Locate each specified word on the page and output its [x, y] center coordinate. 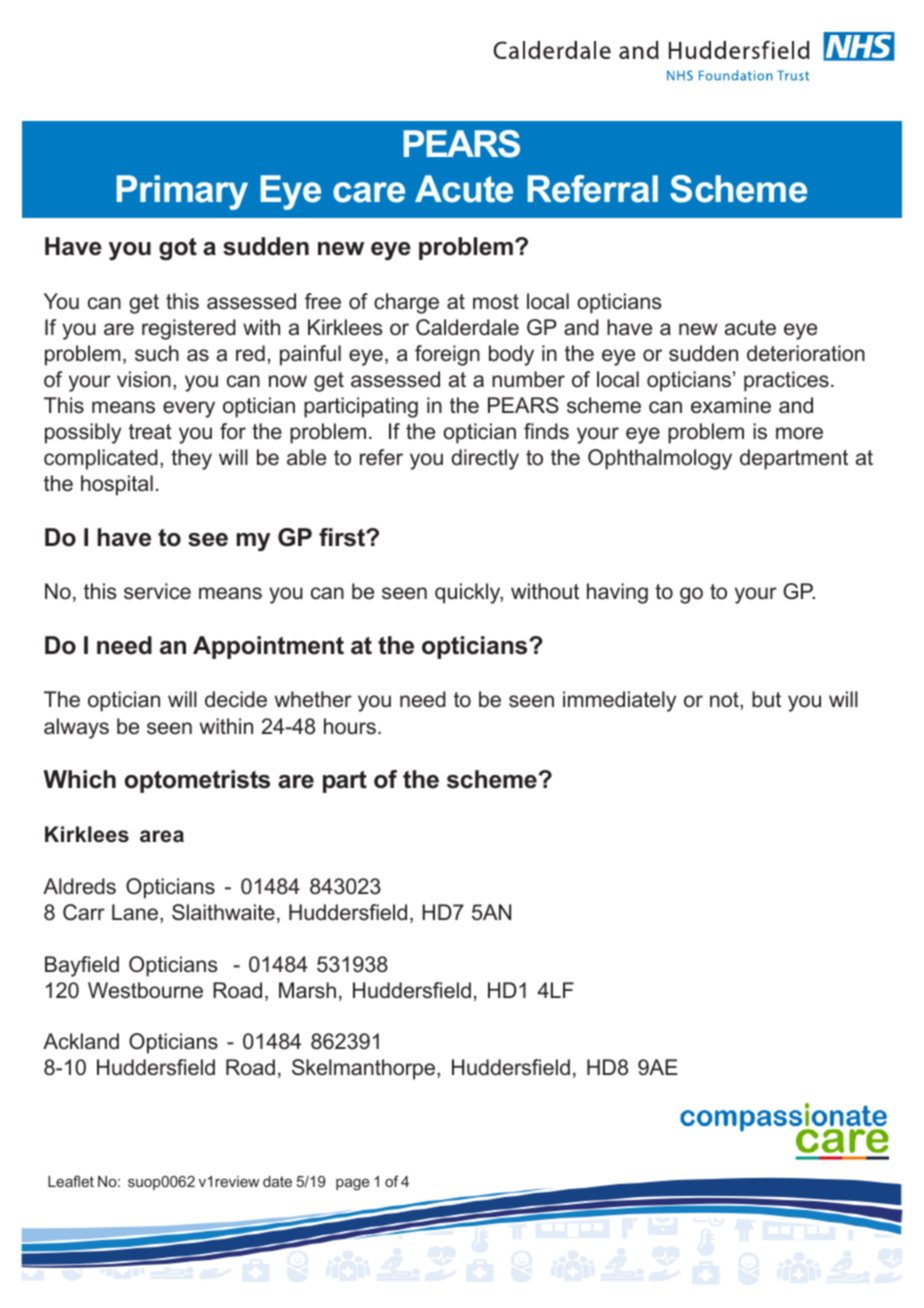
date [277, 1181]
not [725, 700]
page [352, 1185]
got [178, 249]
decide [236, 699]
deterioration [806, 353]
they [191, 459]
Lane [135, 912]
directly [485, 459]
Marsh [307, 990]
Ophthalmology [660, 459]
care [369, 192]
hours [350, 726]
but [766, 699]
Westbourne [145, 990]
